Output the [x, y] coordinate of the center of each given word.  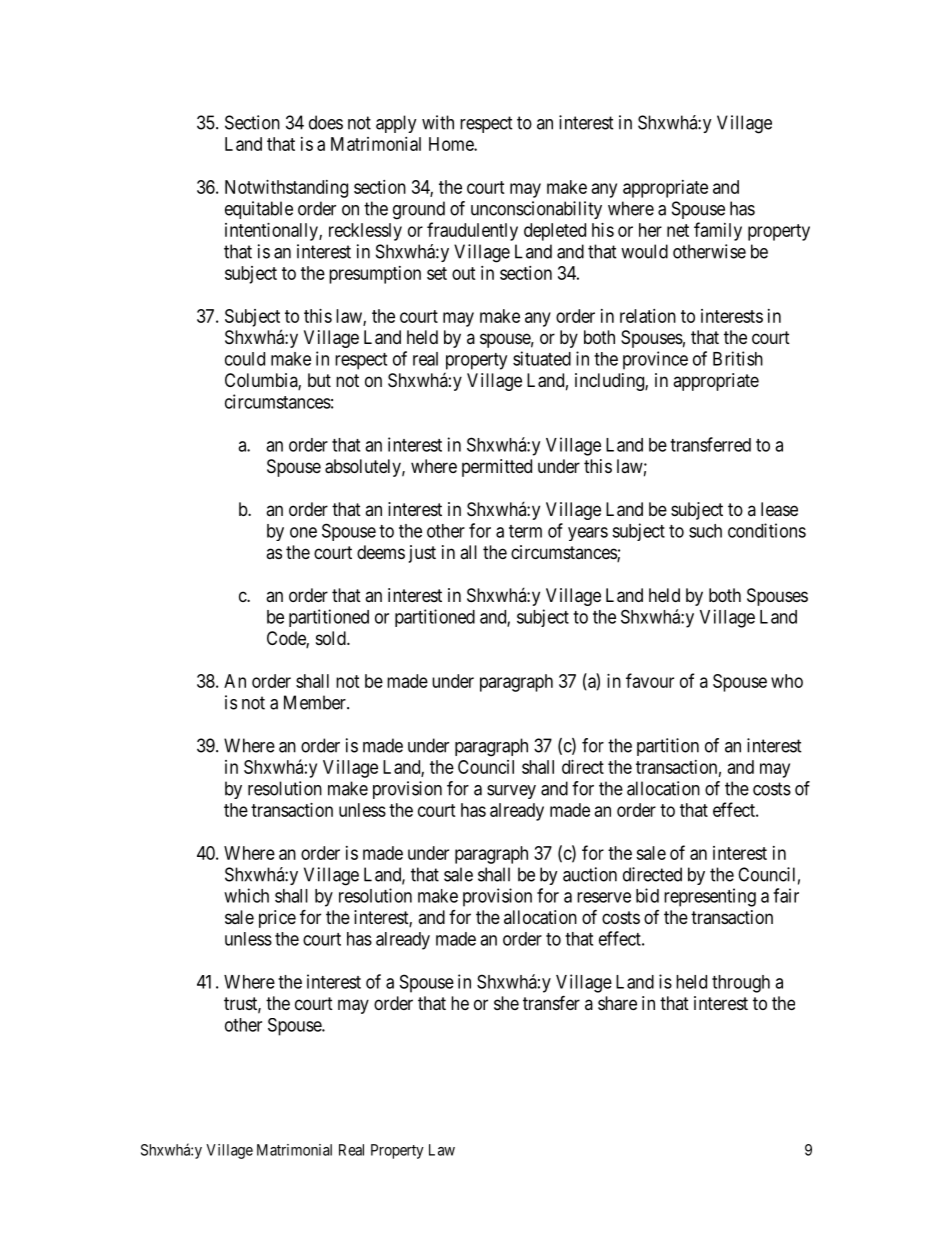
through [741, 984]
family [718, 231]
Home [452, 144]
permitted [497, 468]
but [319, 380]
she [506, 1003]
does [326, 122]
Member [316, 702]
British [738, 358]
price [277, 919]
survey [511, 792]
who [787, 681]
